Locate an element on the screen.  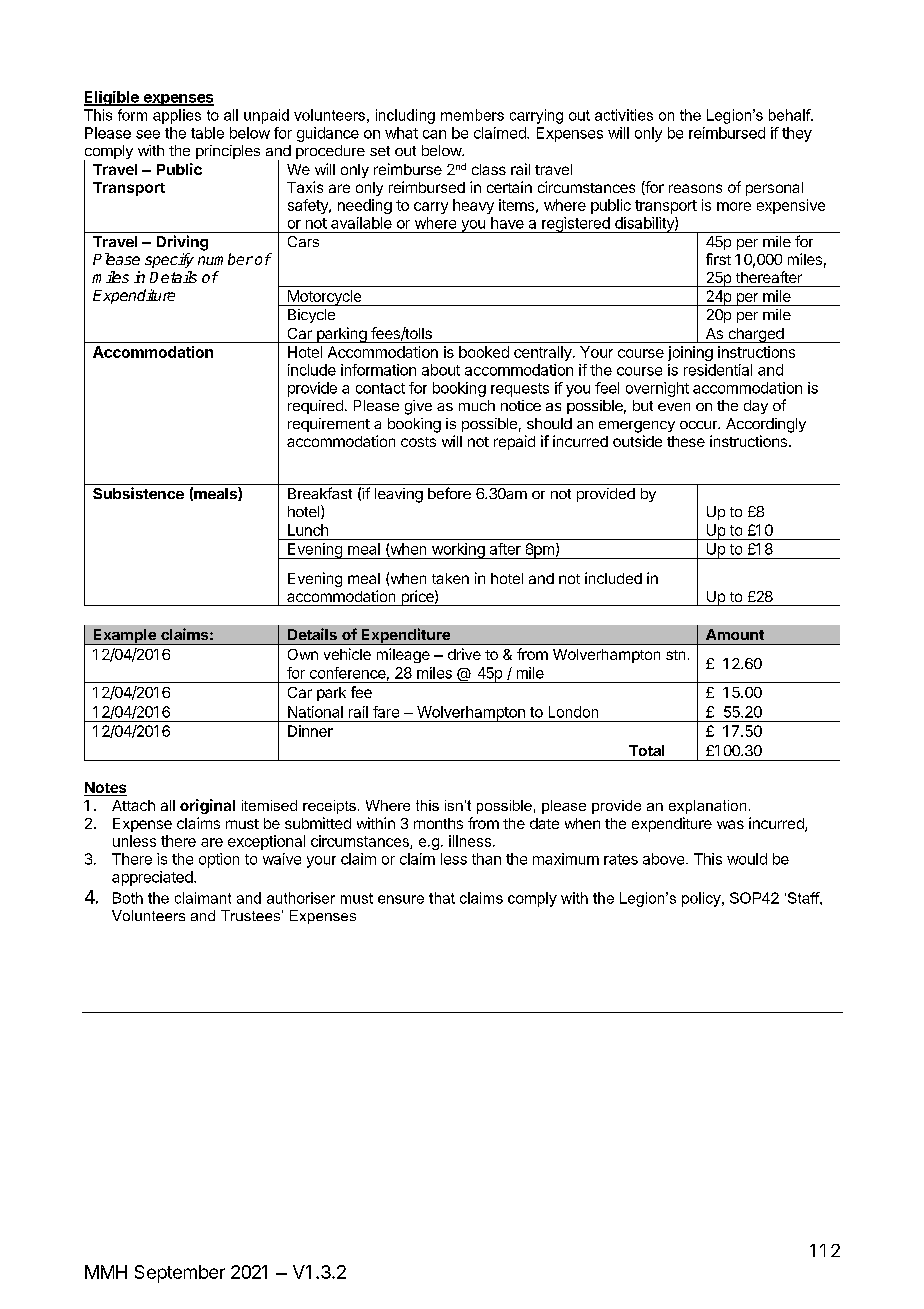
table is located at coordinates (207, 133).
